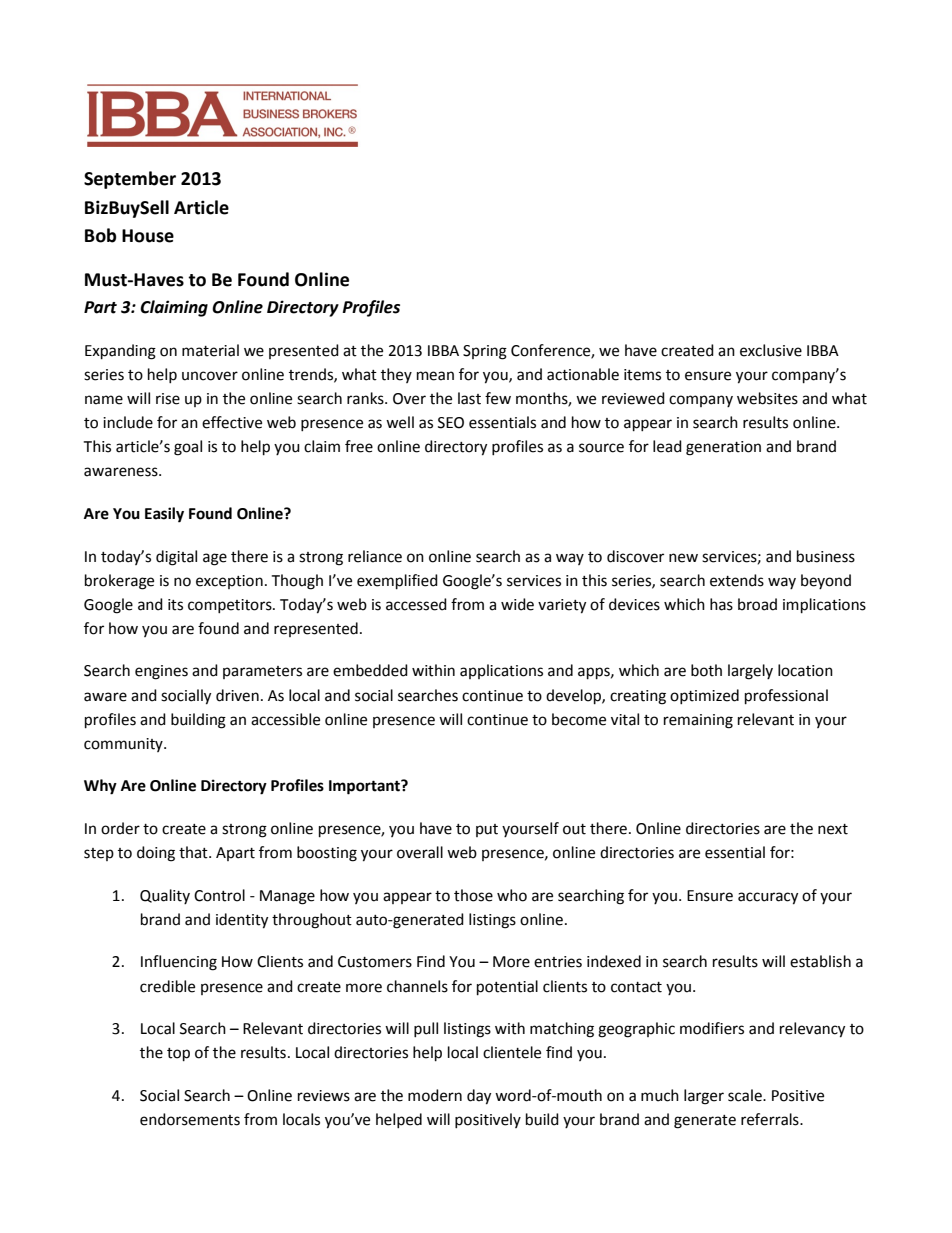 The height and width of the page is (1233, 952). Describe the element at coordinates (190, 1119) in the page. I see `endorsements` at that location.
